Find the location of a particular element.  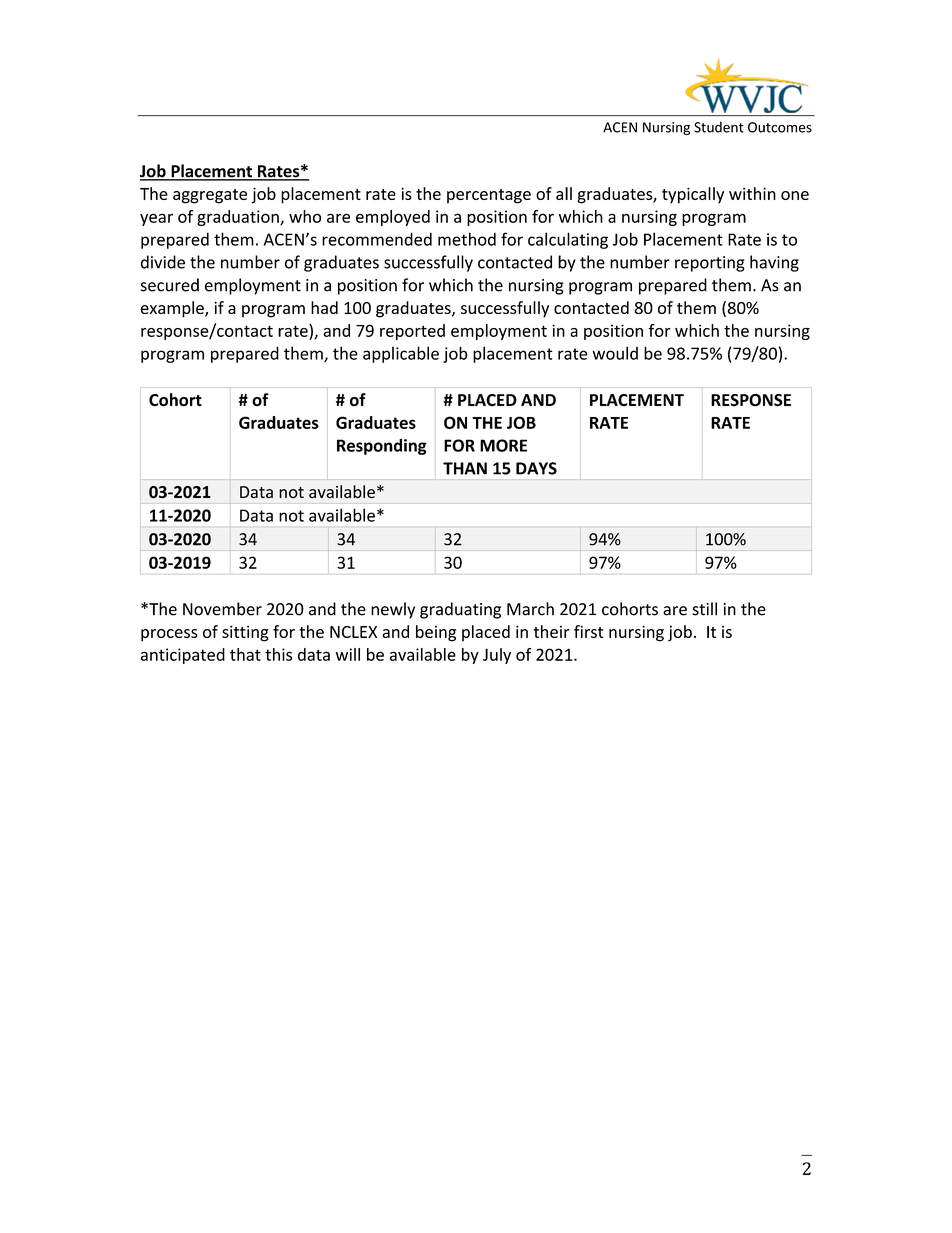

being is located at coordinates (436, 633).
